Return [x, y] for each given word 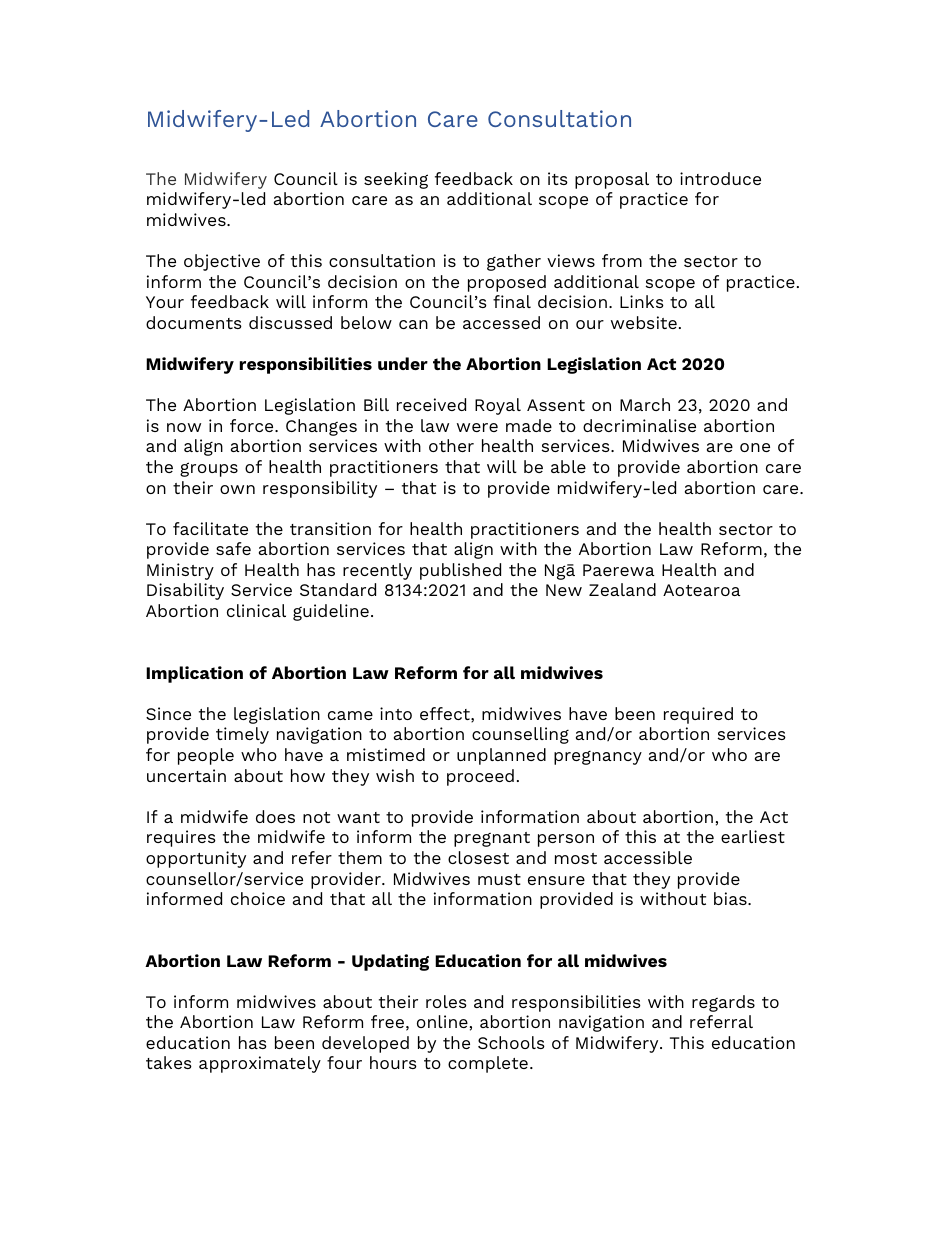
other [451, 445]
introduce [720, 178]
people [206, 756]
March [645, 404]
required [698, 715]
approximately [260, 1064]
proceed [480, 777]
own [237, 489]
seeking [396, 180]
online [442, 1021]
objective [222, 262]
